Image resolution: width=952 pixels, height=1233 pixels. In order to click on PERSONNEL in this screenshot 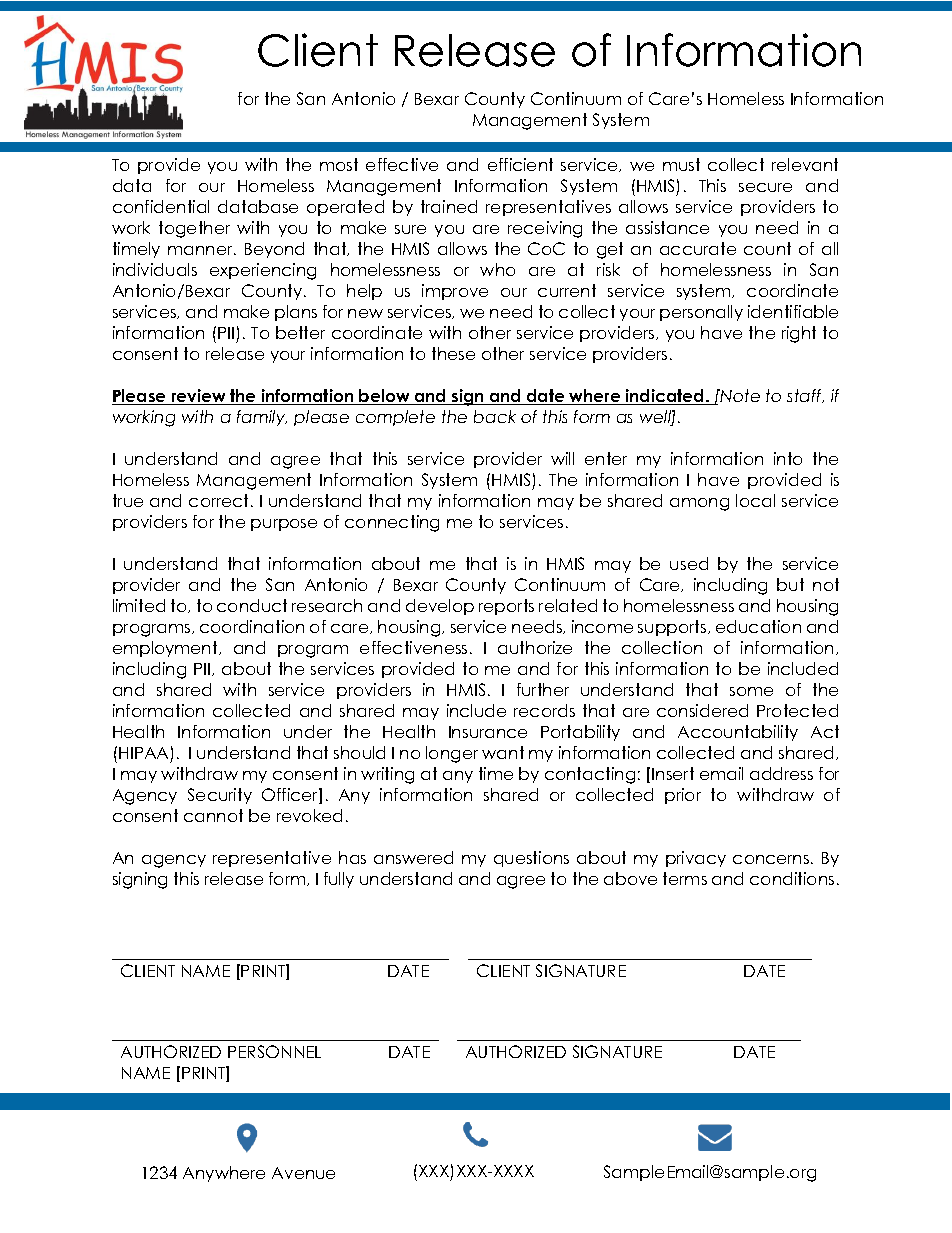, I will do `click(274, 1051)`.
